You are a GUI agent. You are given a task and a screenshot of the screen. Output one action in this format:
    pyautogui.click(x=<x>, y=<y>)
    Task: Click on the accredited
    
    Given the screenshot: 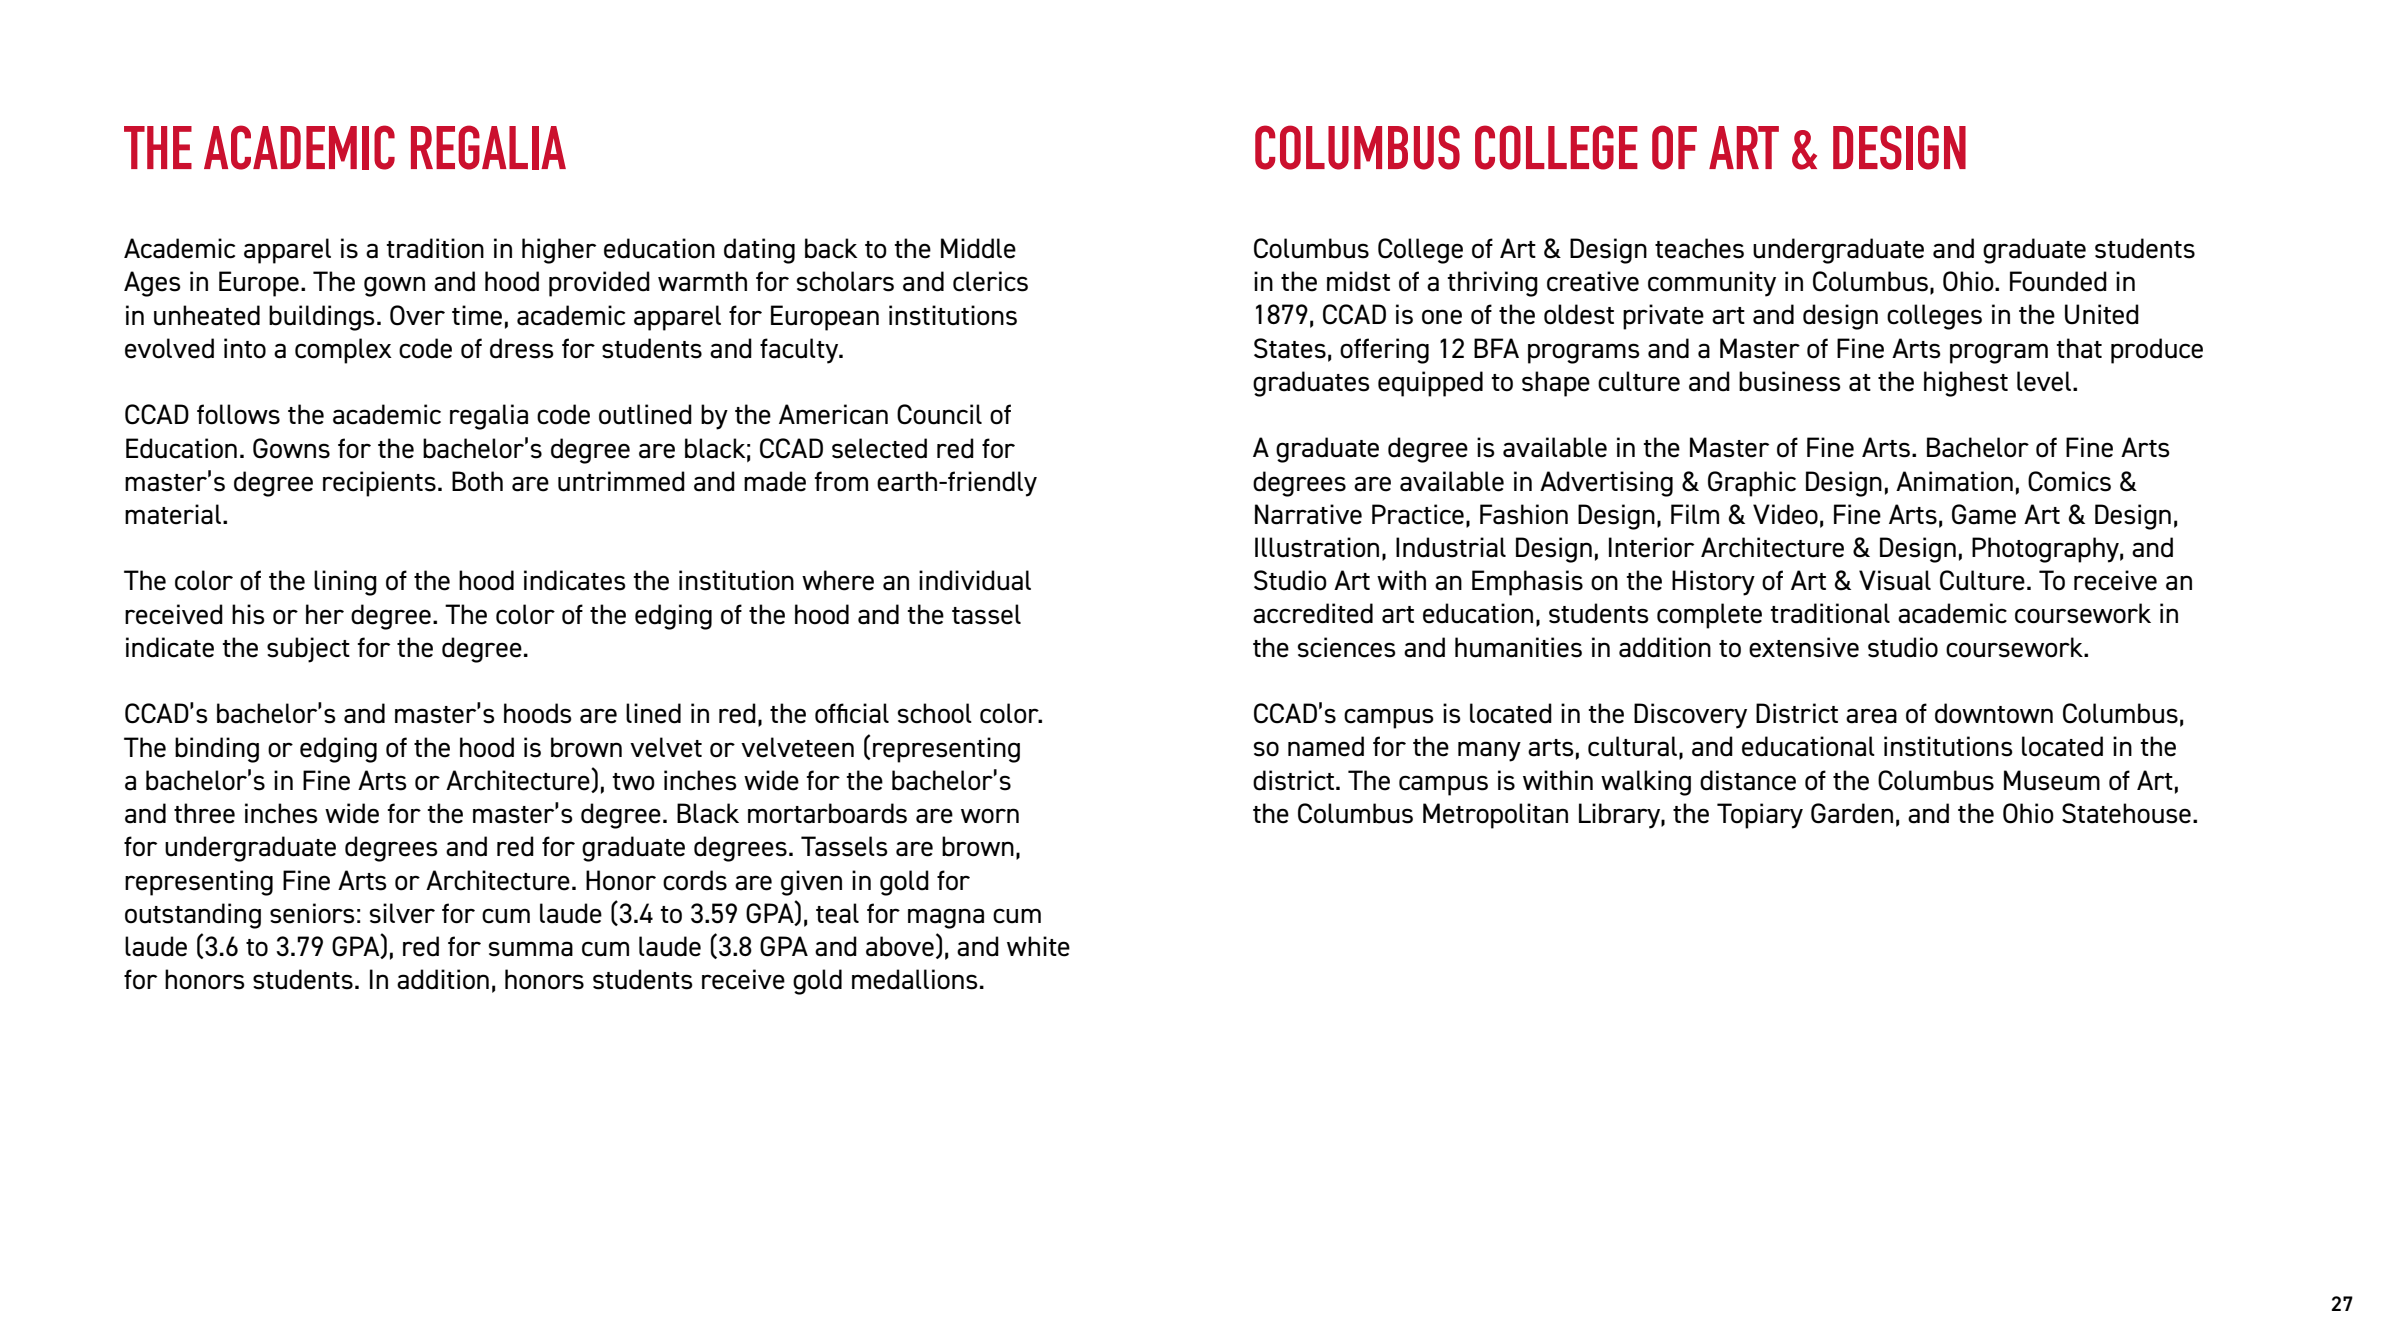 What is the action you would take?
    pyautogui.click(x=1313, y=613)
